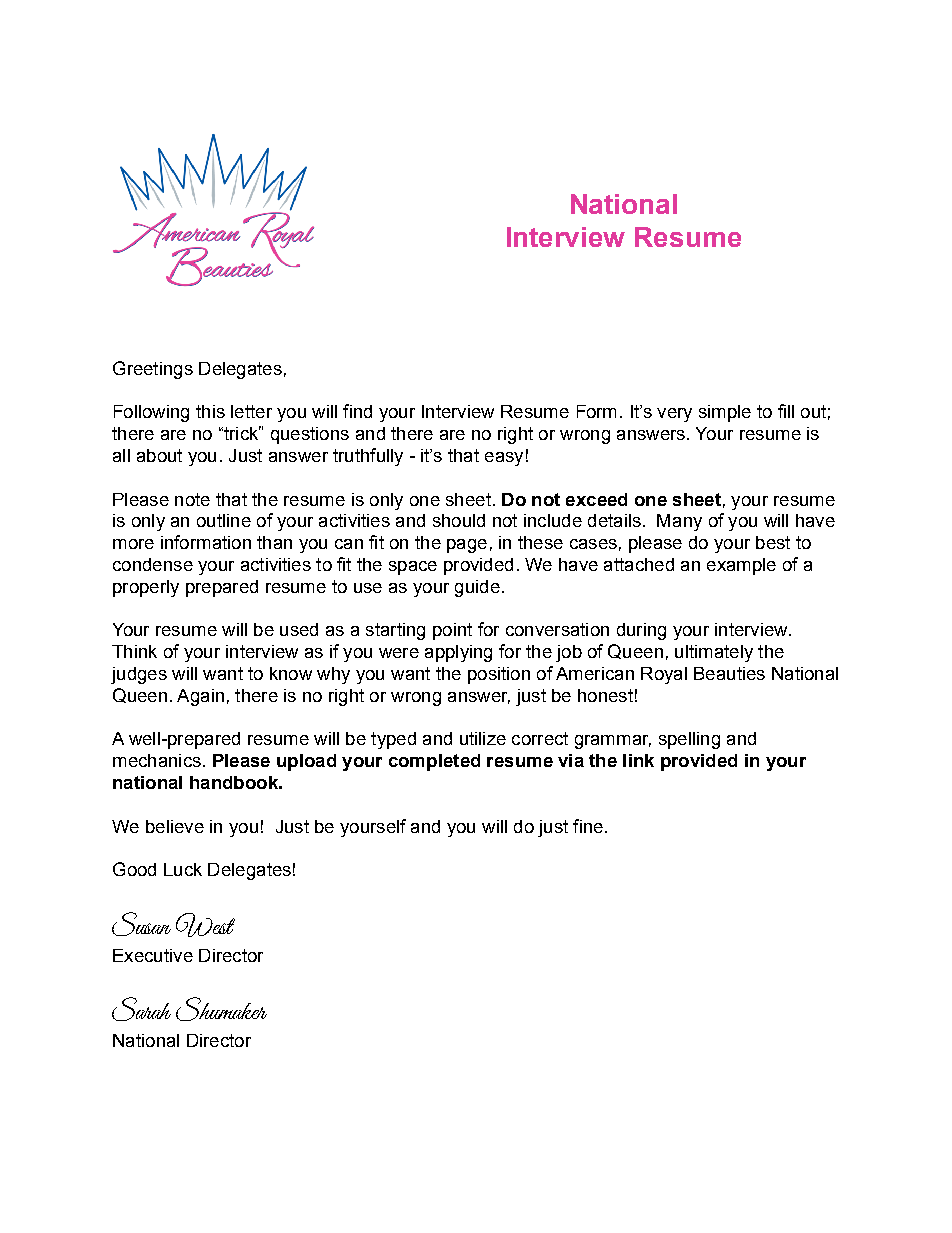 The image size is (952, 1233). Describe the element at coordinates (588, 826) in the image. I see `fine` at that location.
